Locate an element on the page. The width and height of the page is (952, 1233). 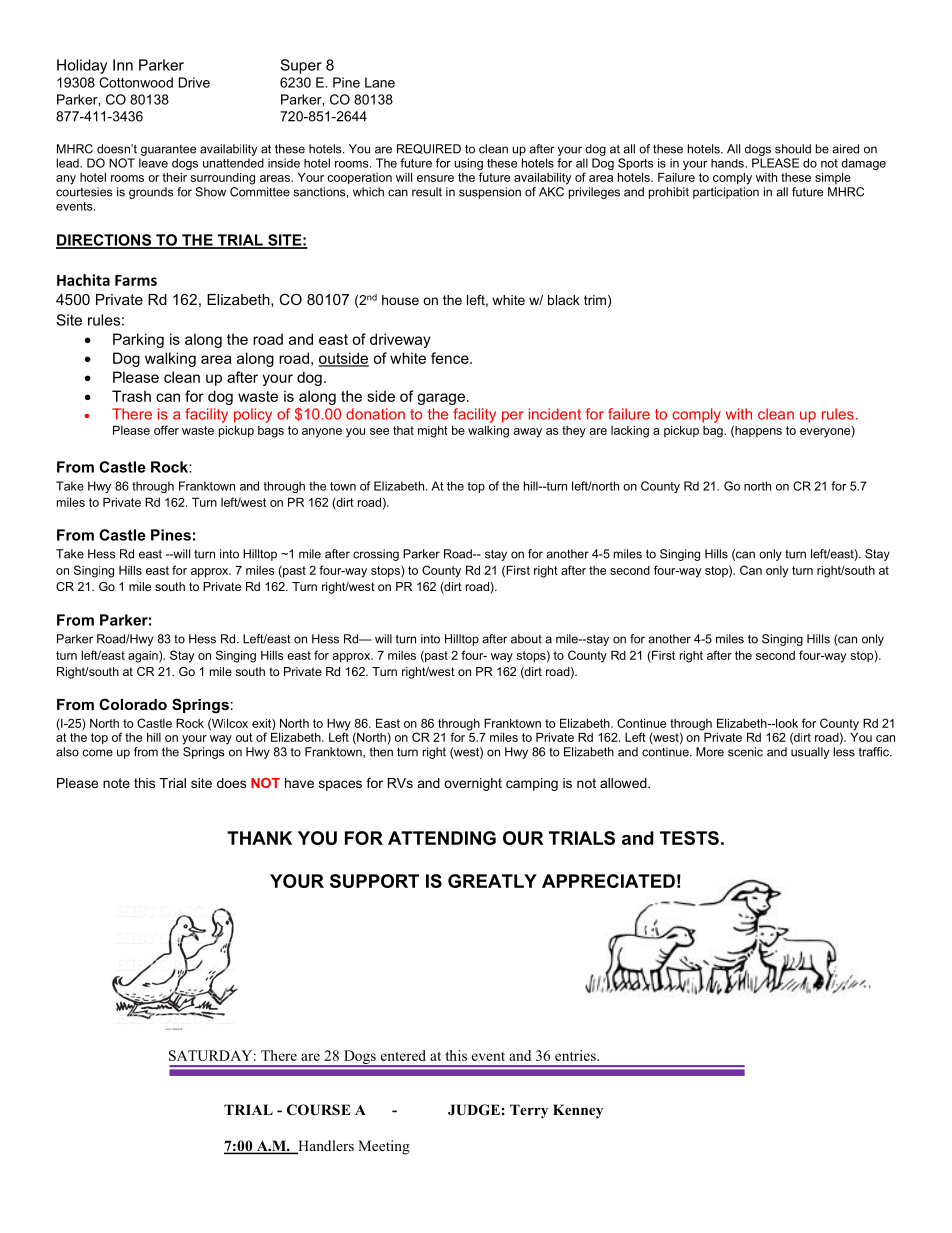
about is located at coordinates (526, 639).
